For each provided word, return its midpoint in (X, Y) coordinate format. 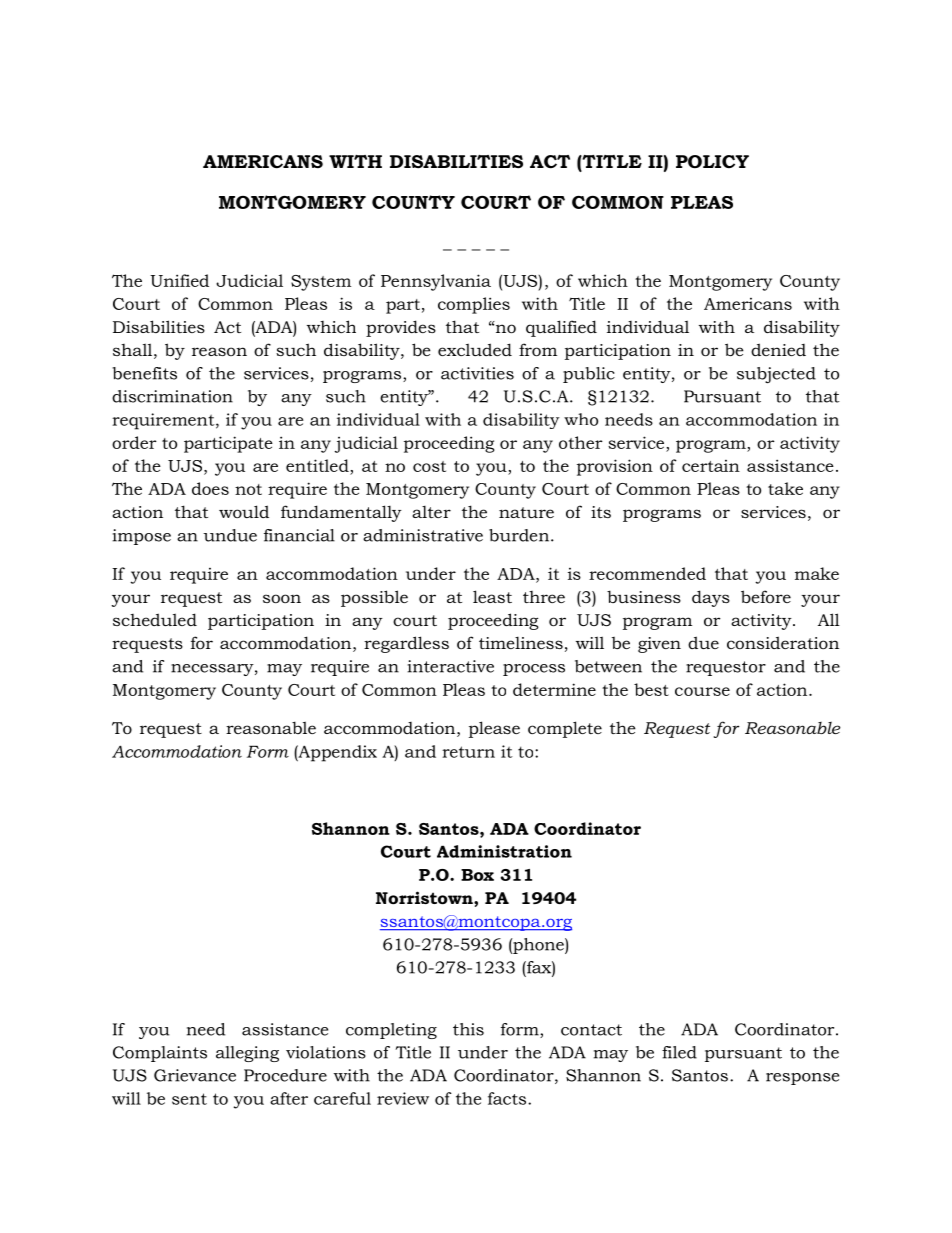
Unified (179, 280)
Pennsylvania (436, 282)
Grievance (195, 1075)
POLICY (712, 161)
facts (508, 1098)
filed (679, 1052)
